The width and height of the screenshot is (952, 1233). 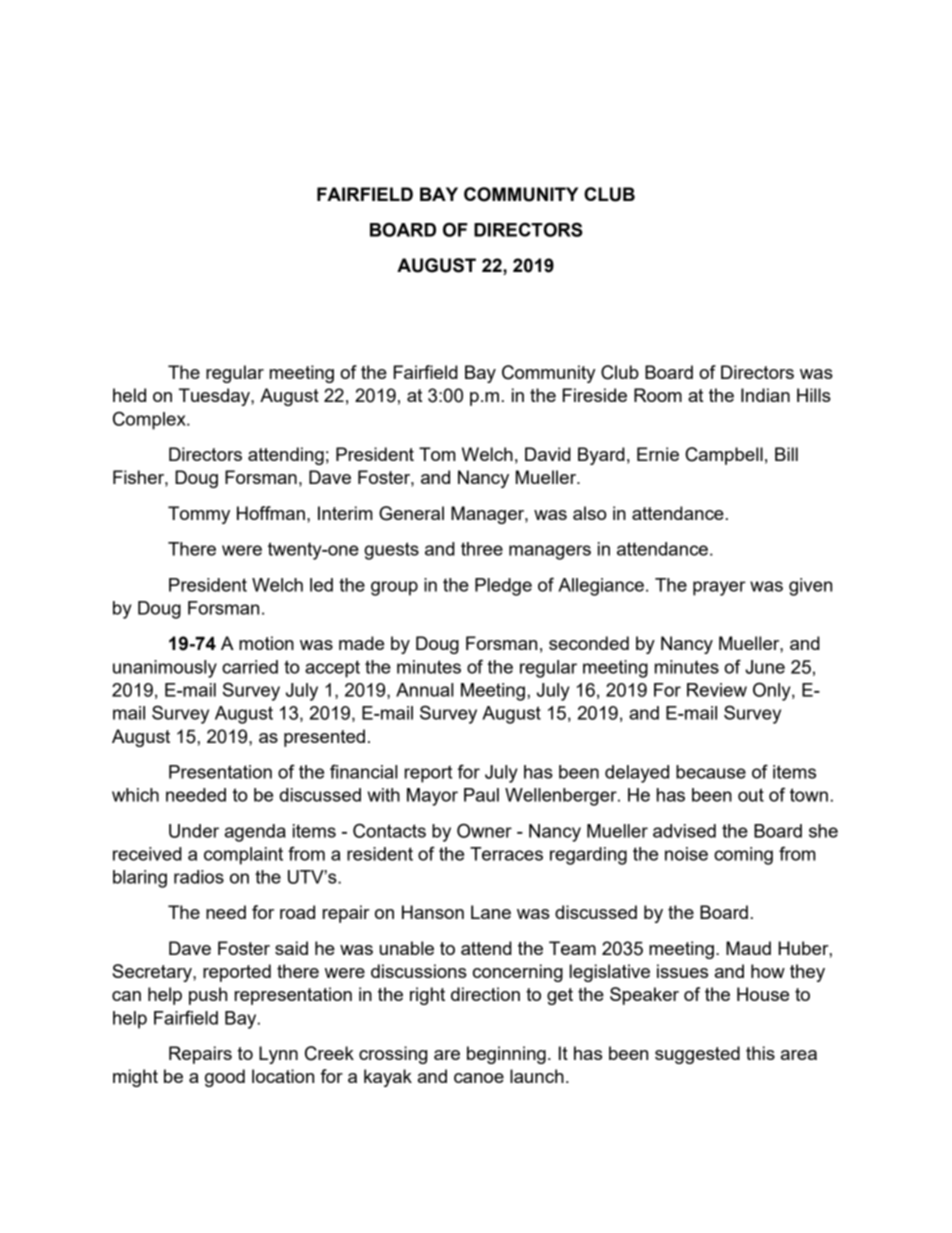 What do you see at coordinates (225, 1078) in the screenshot?
I see `good` at bounding box center [225, 1078].
